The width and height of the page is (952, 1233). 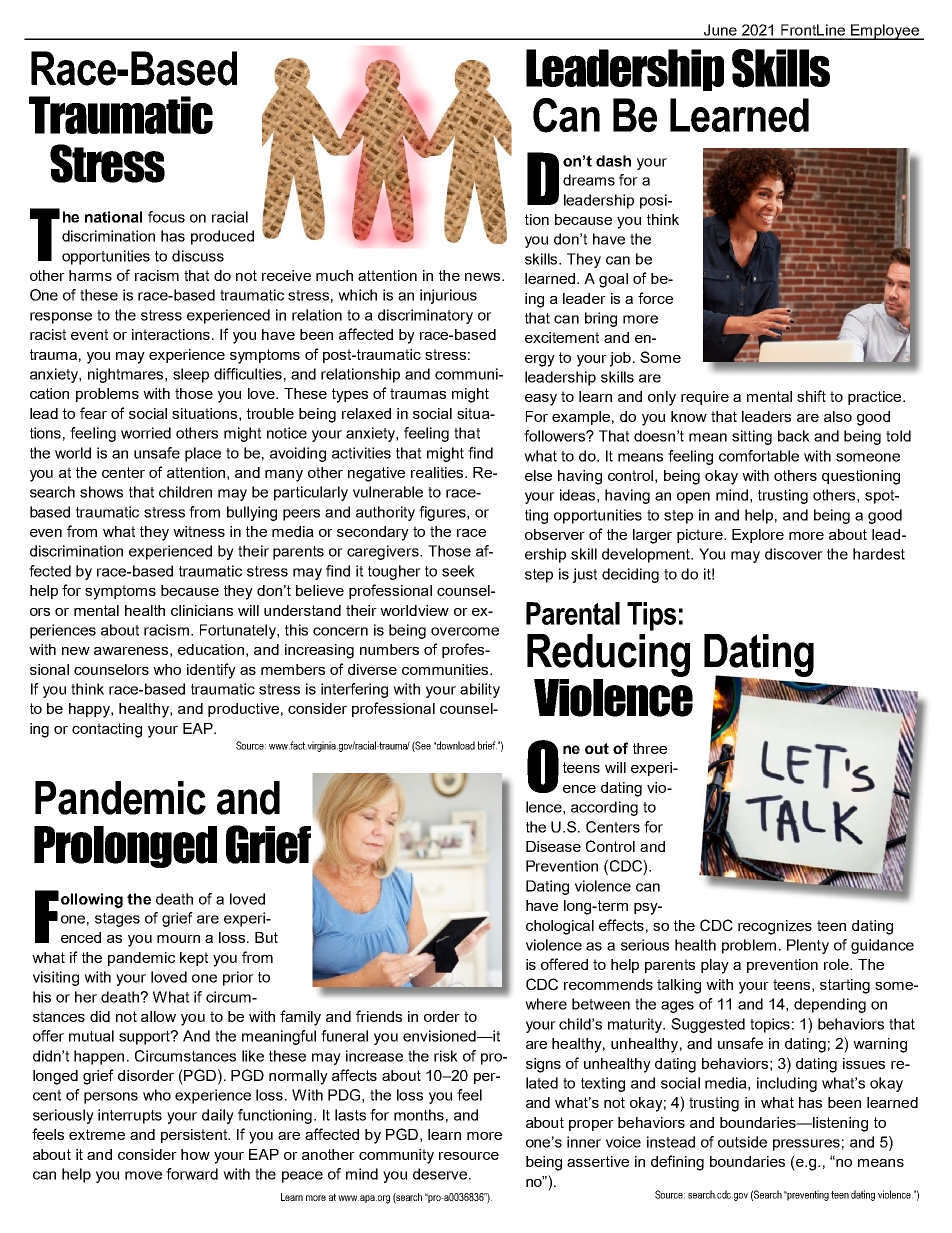 What do you see at coordinates (613, 161) in the page?
I see `dash` at bounding box center [613, 161].
